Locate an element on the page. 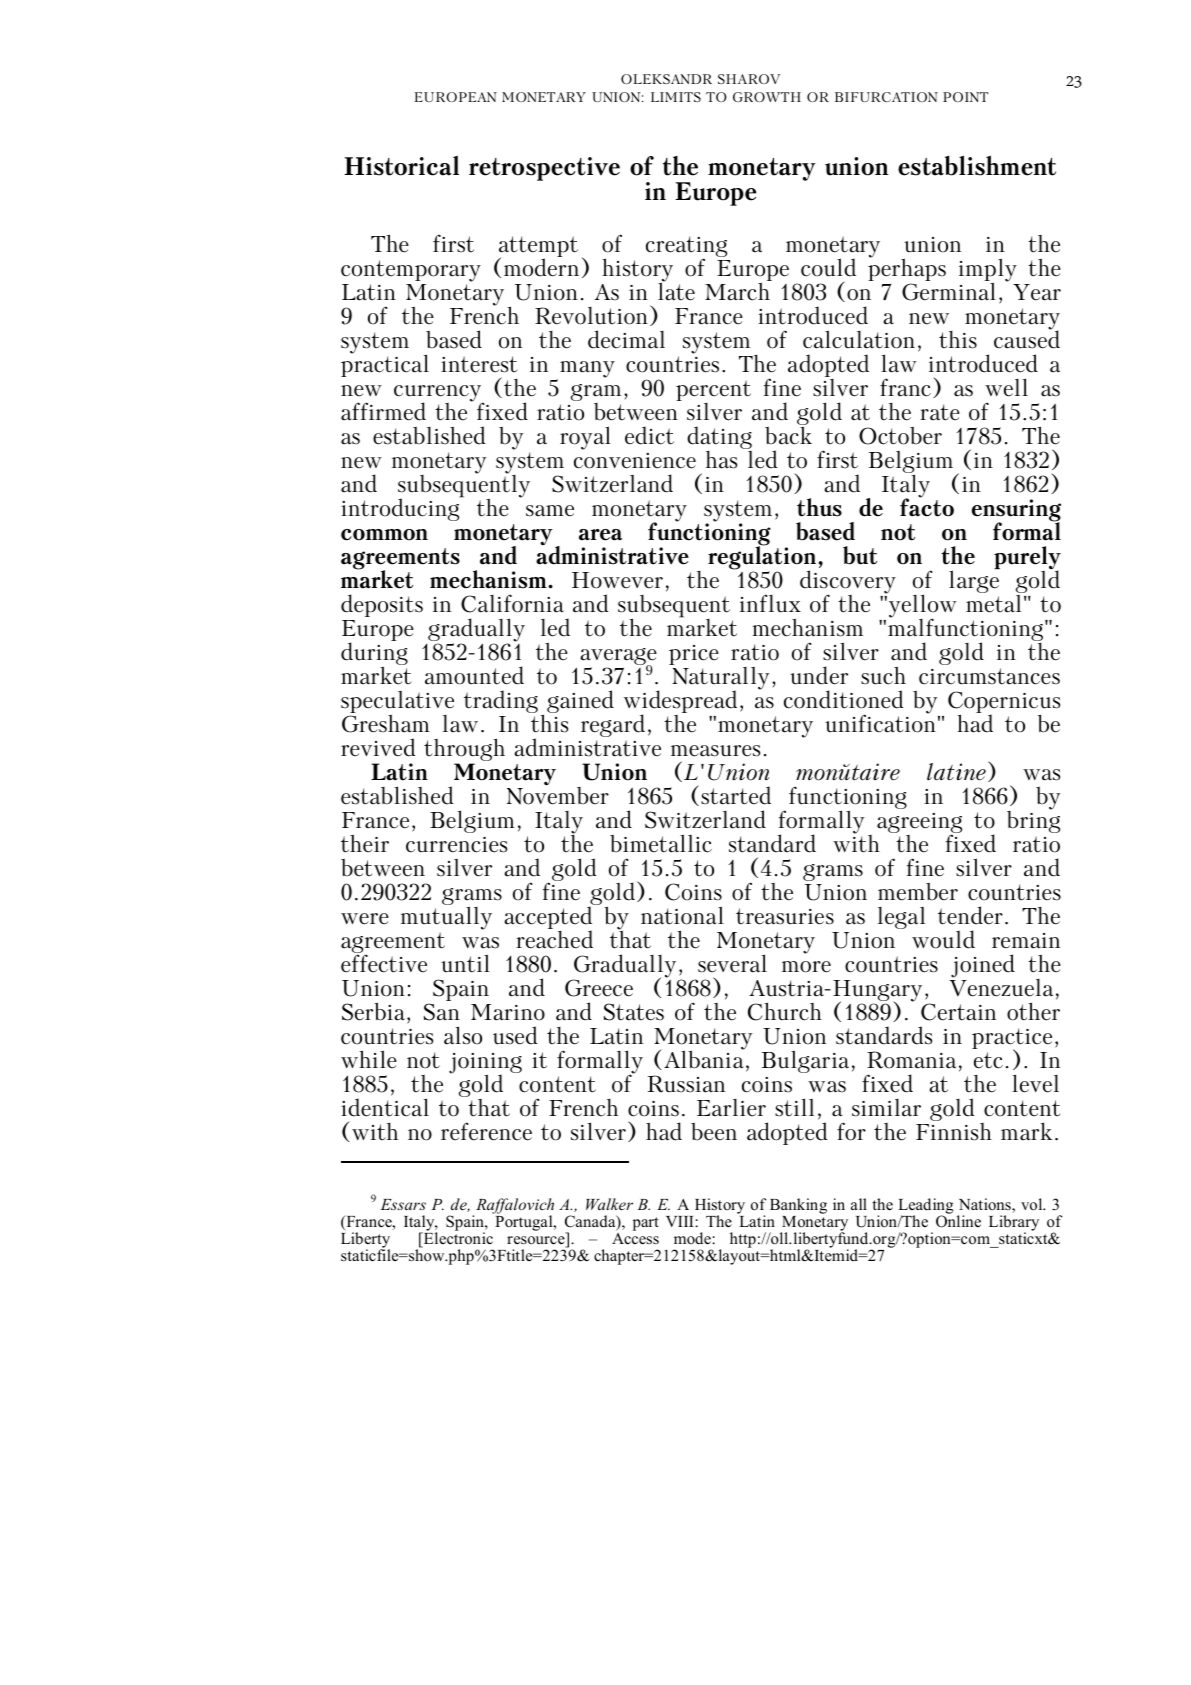  facto is located at coordinates (927, 506).
